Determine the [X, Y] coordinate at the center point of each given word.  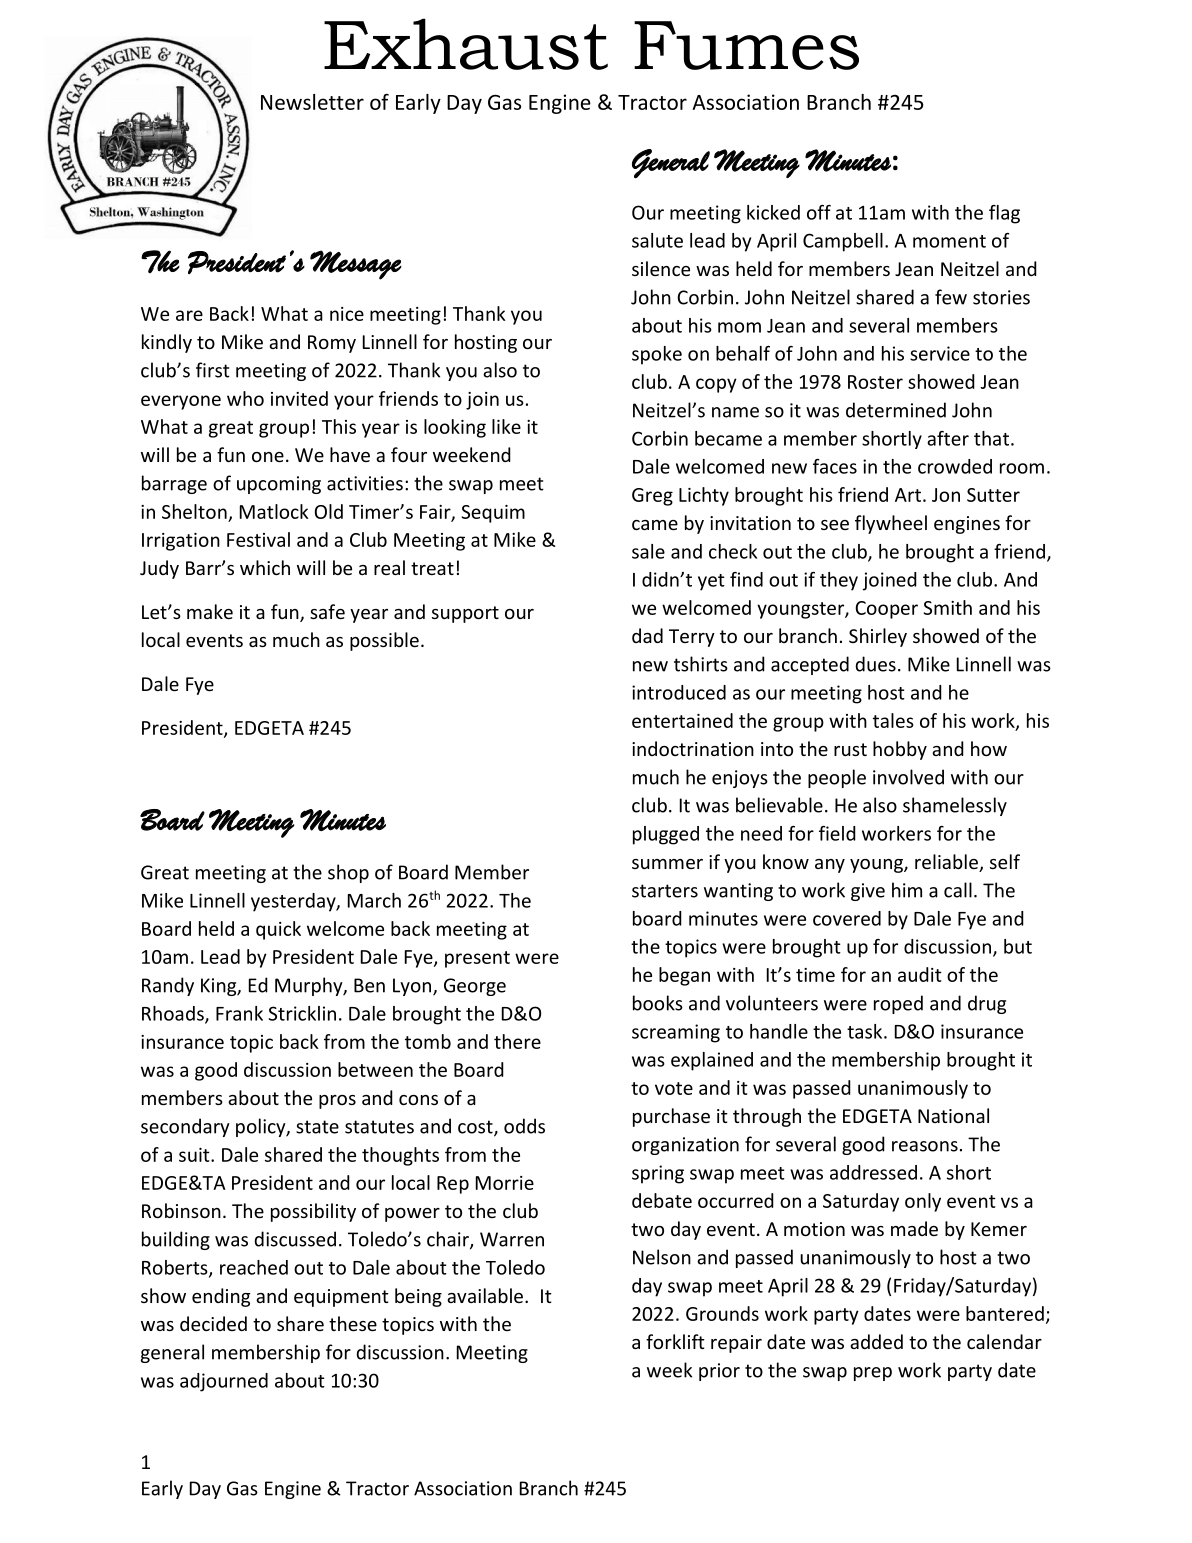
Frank [239, 1013]
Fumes [746, 45]
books [658, 1003]
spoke [657, 355]
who [245, 398]
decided [213, 1323]
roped [898, 1004]
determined [896, 410]
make [210, 611]
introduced [679, 692]
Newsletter [312, 102]
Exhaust [466, 44]
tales [893, 720]
